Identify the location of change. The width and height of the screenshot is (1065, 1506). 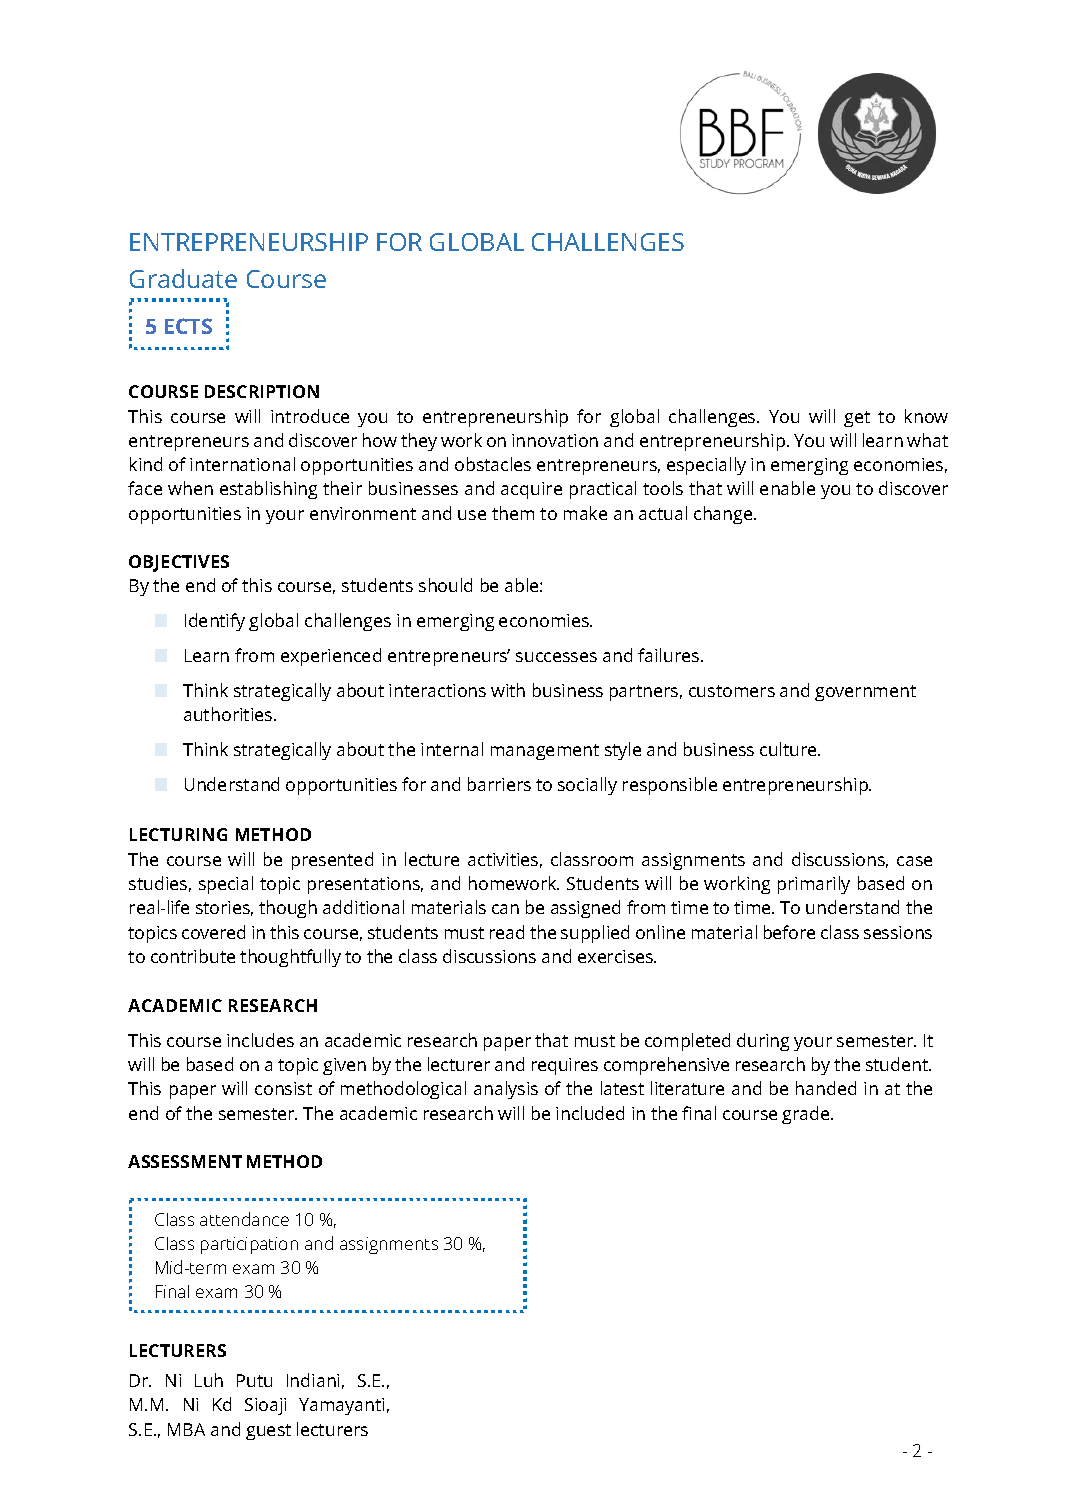
(724, 515).
